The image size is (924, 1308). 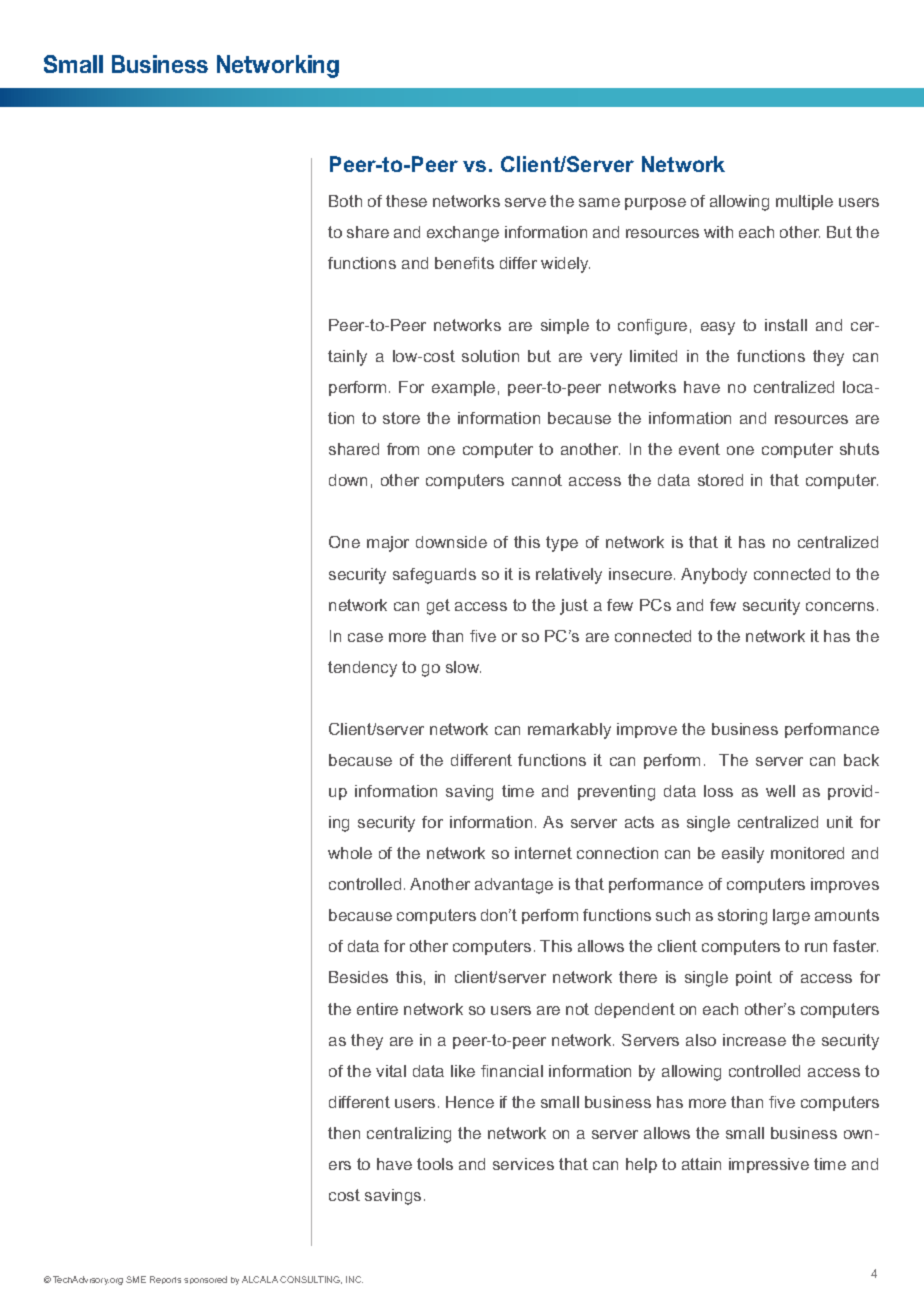 What do you see at coordinates (754, 978) in the screenshot?
I see `point` at bounding box center [754, 978].
